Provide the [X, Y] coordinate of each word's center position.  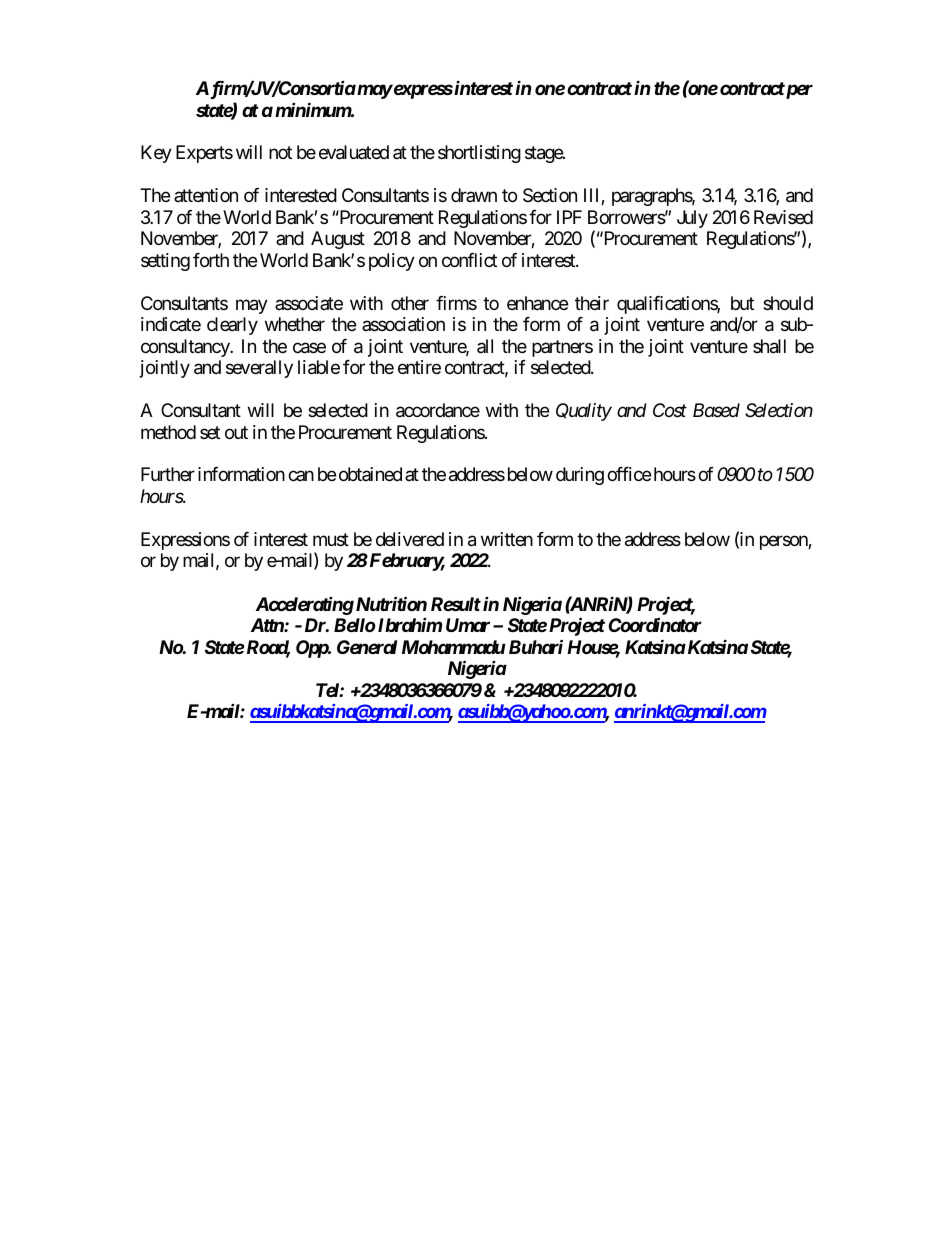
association [403, 324]
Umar [468, 625]
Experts [204, 154]
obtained [370, 474]
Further [168, 474]
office [629, 474]
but [742, 303]
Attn [268, 625]
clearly [232, 326]
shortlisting [479, 154]
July [692, 219]
